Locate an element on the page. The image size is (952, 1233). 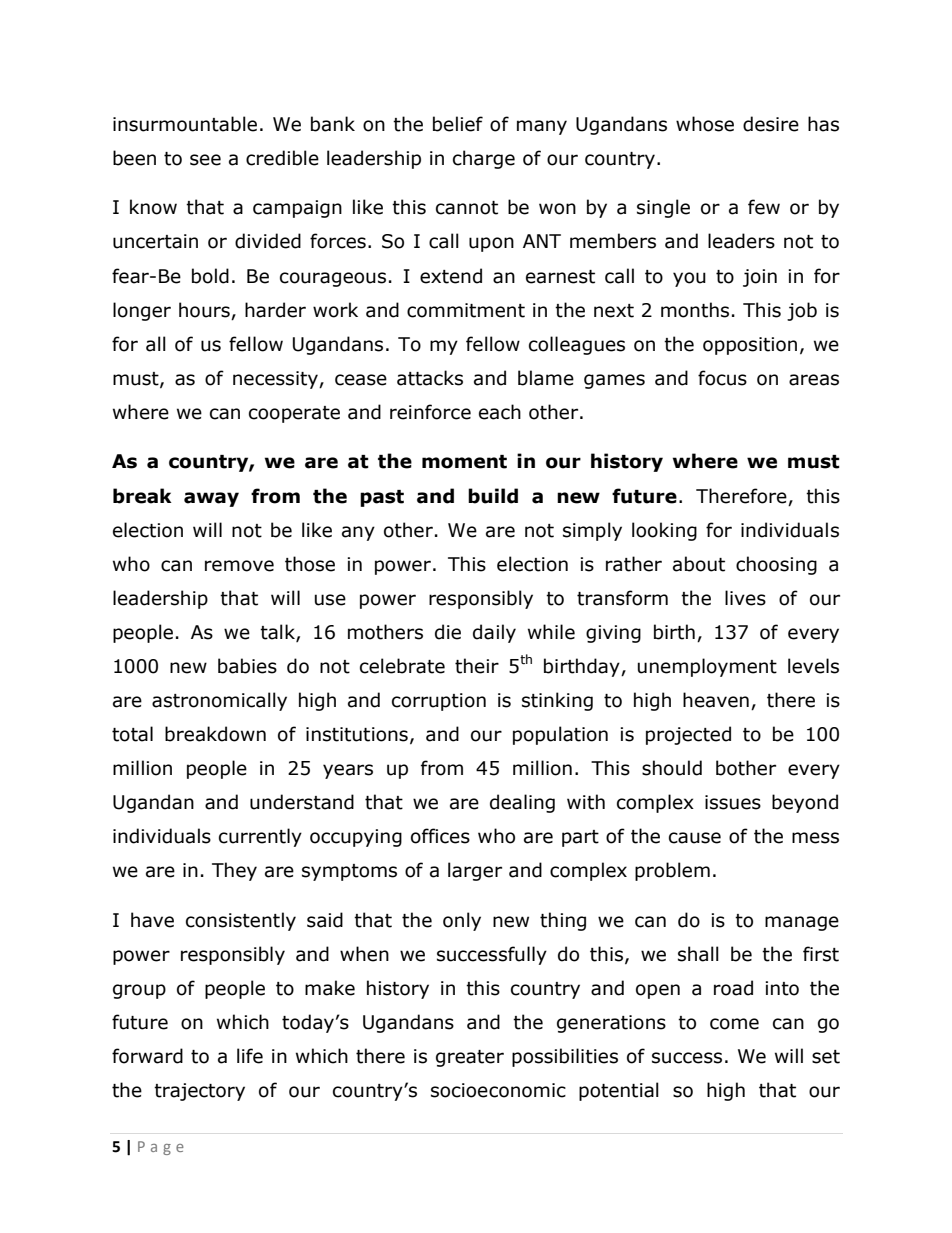
daily is located at coordinates (494, 633).
